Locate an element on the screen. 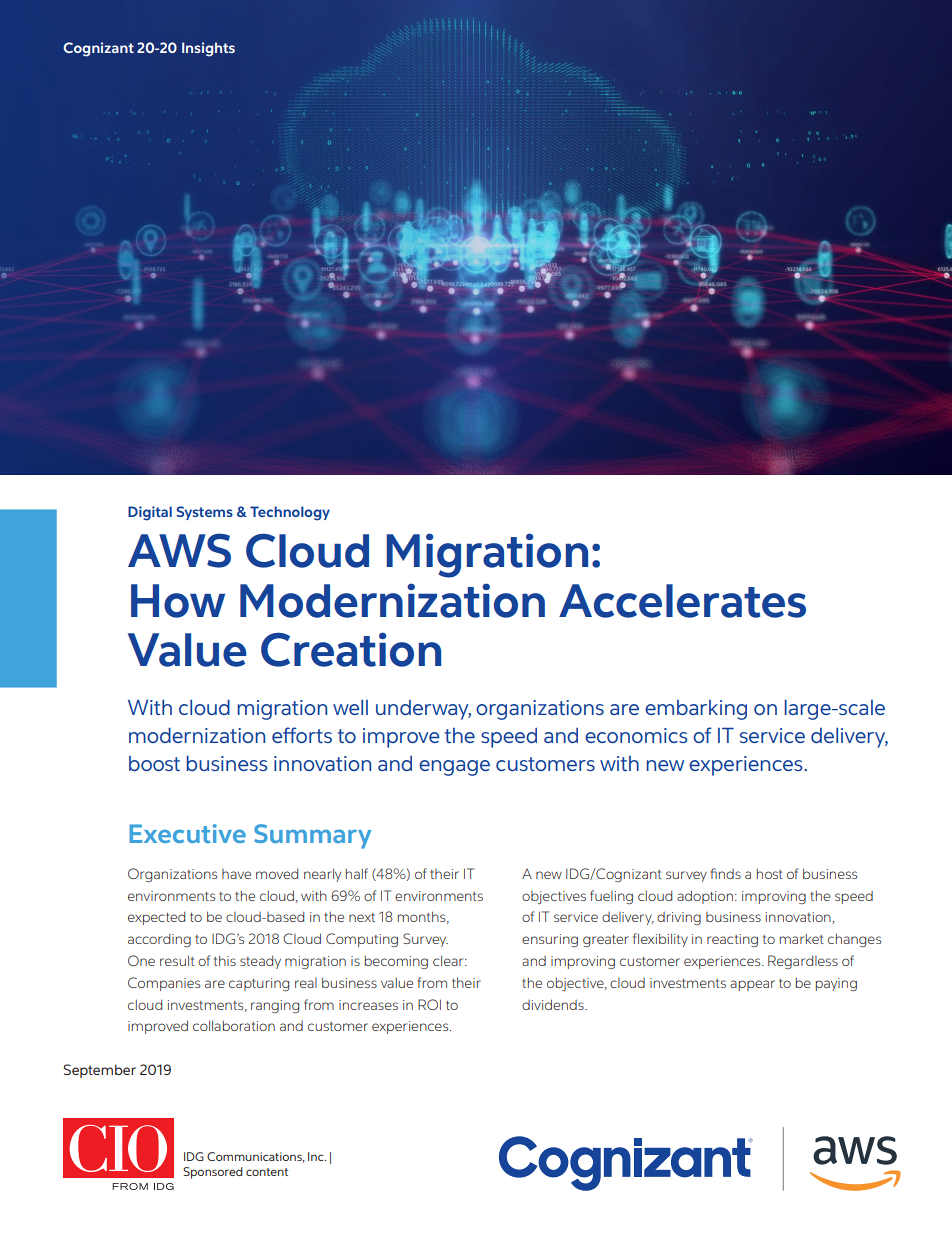  clear is located at coordinates (449, 960).
